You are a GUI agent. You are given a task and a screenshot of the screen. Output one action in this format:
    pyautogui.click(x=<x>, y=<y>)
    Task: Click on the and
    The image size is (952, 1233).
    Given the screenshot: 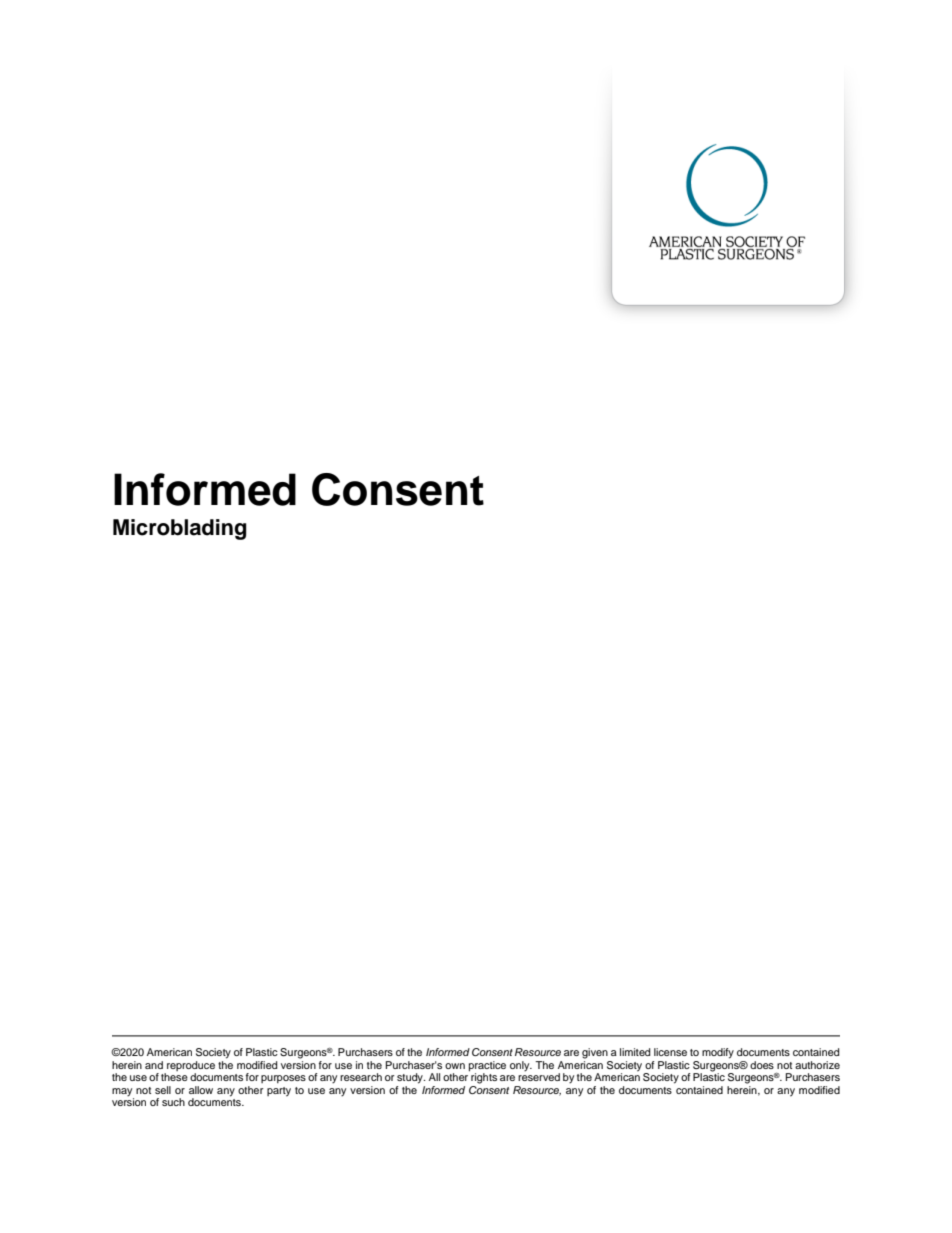 What is the action you would take?
    pyautogui.click(x=154, y=1065)
